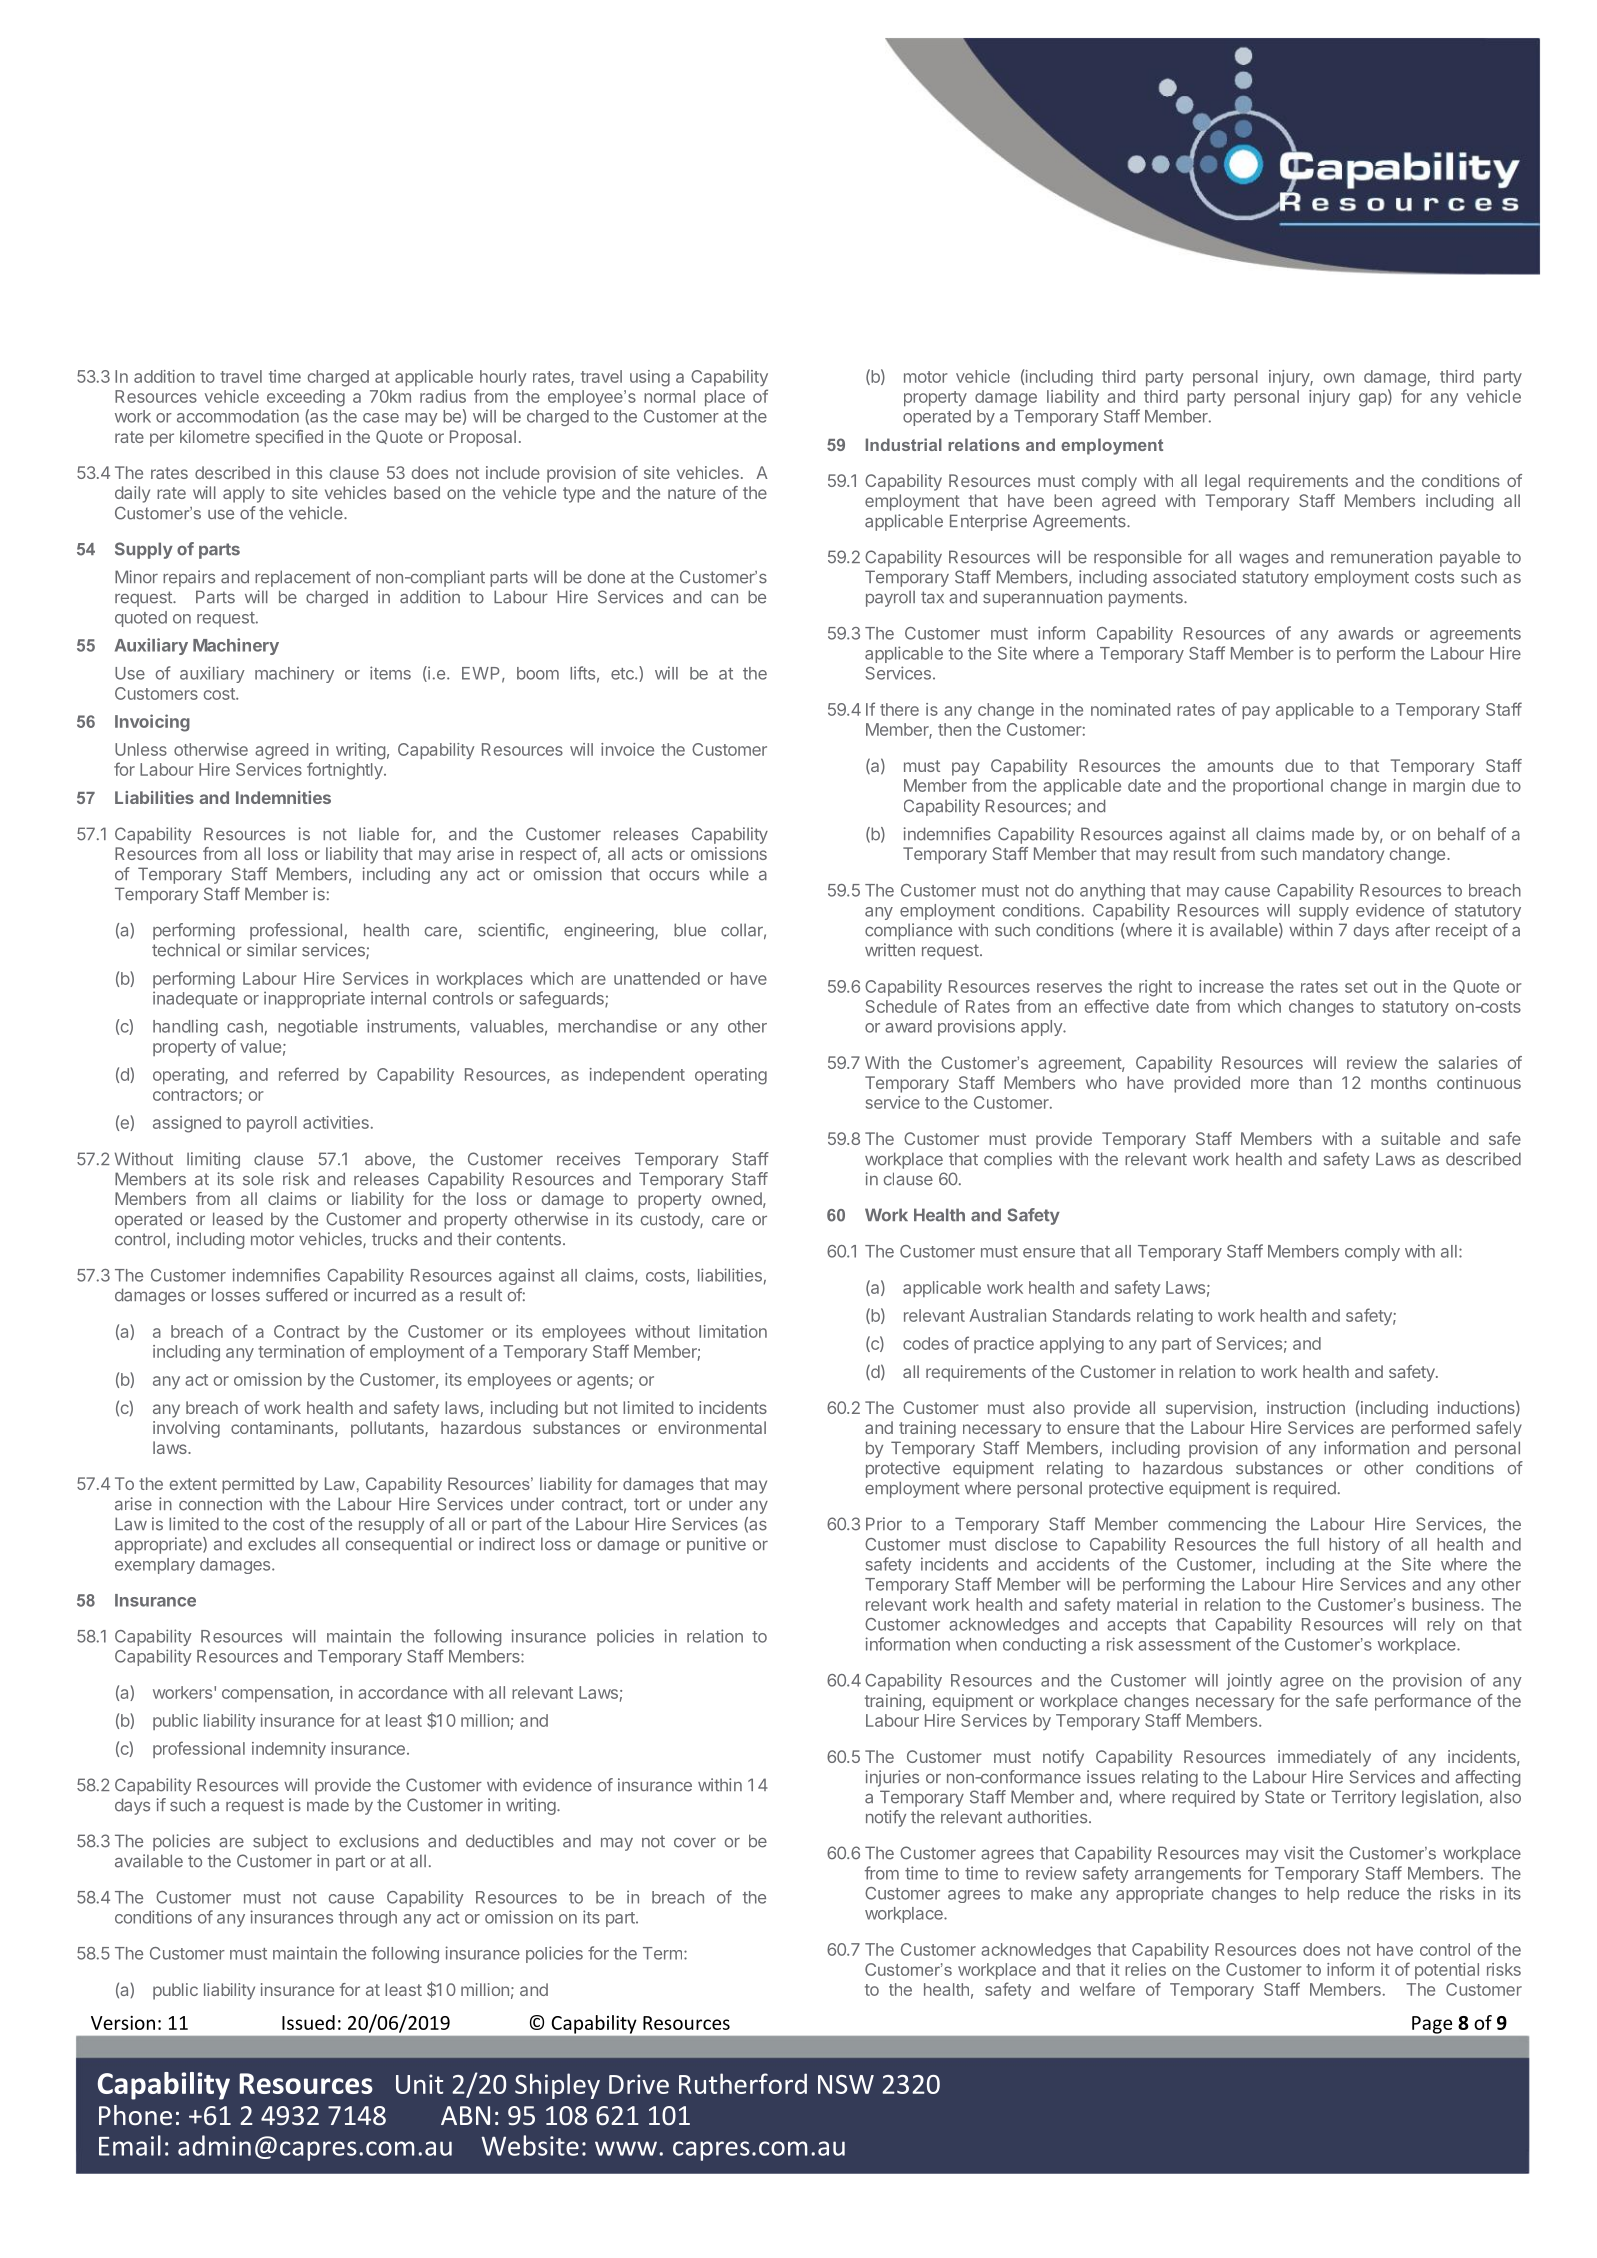  Describe the element at coordinates (1222, 482) in the screenshot. I see `legal` at that location.
